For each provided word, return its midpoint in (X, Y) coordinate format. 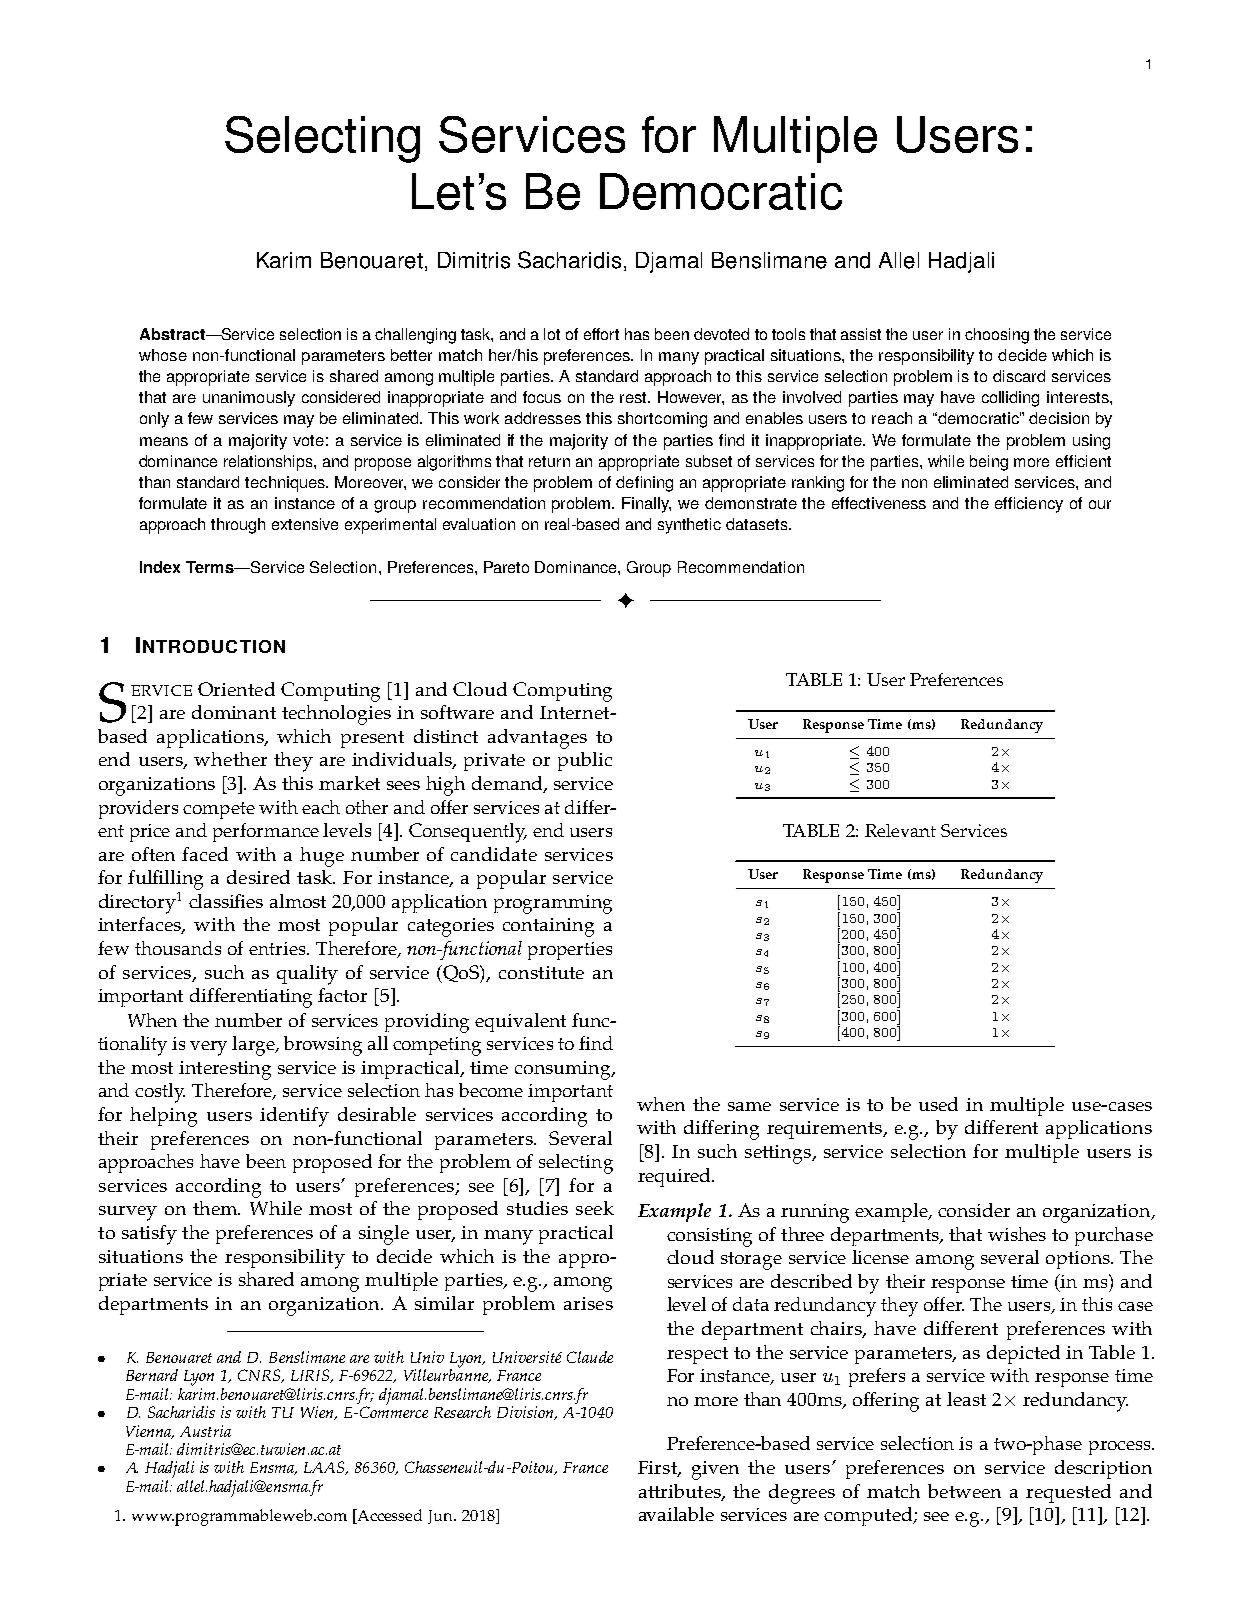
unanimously (249, 399)
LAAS (325, 1468)
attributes (681, 1492)
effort (601, 334)
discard (1019, 376)
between (964, 1491)
